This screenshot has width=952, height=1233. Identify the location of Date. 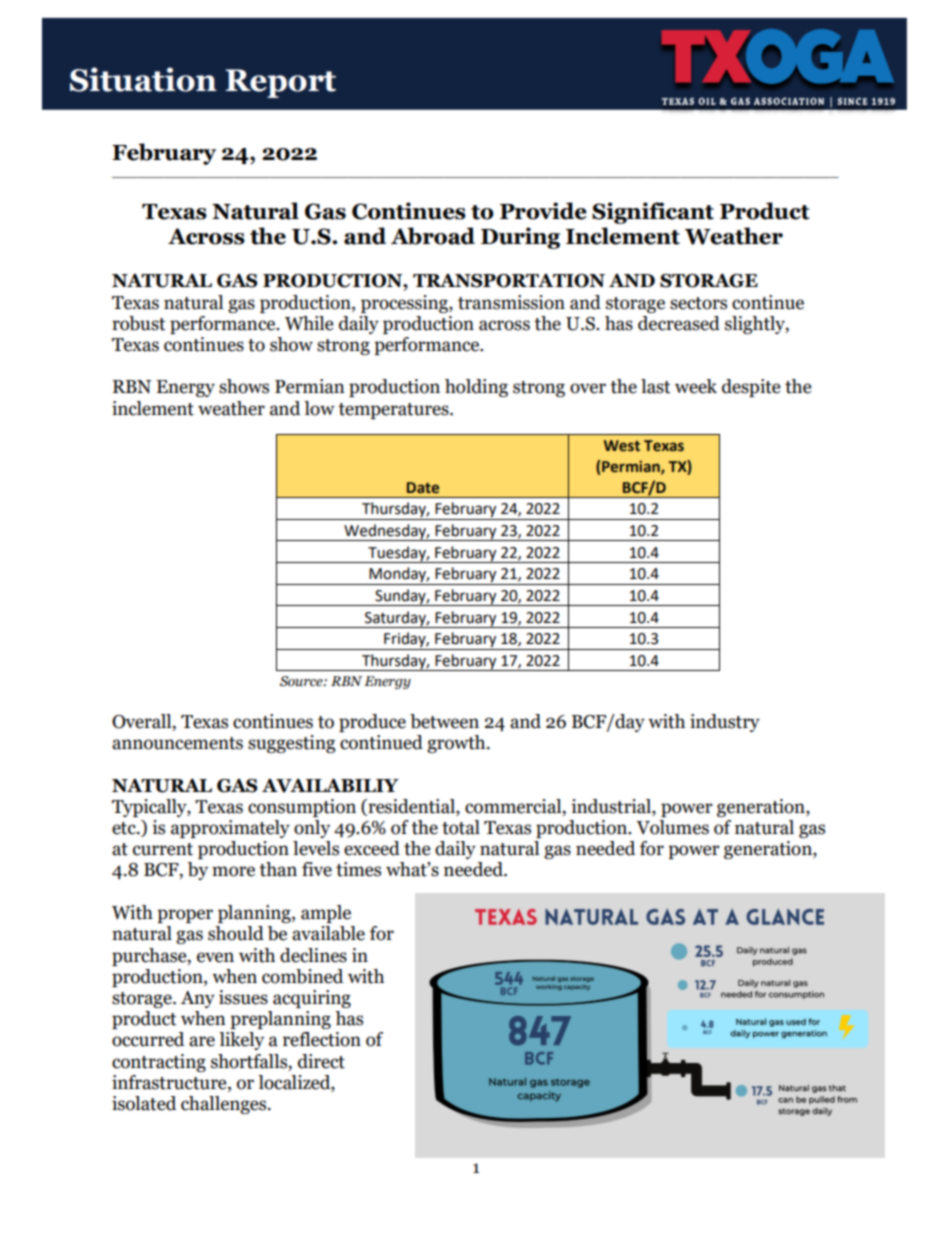
(423, 488).
